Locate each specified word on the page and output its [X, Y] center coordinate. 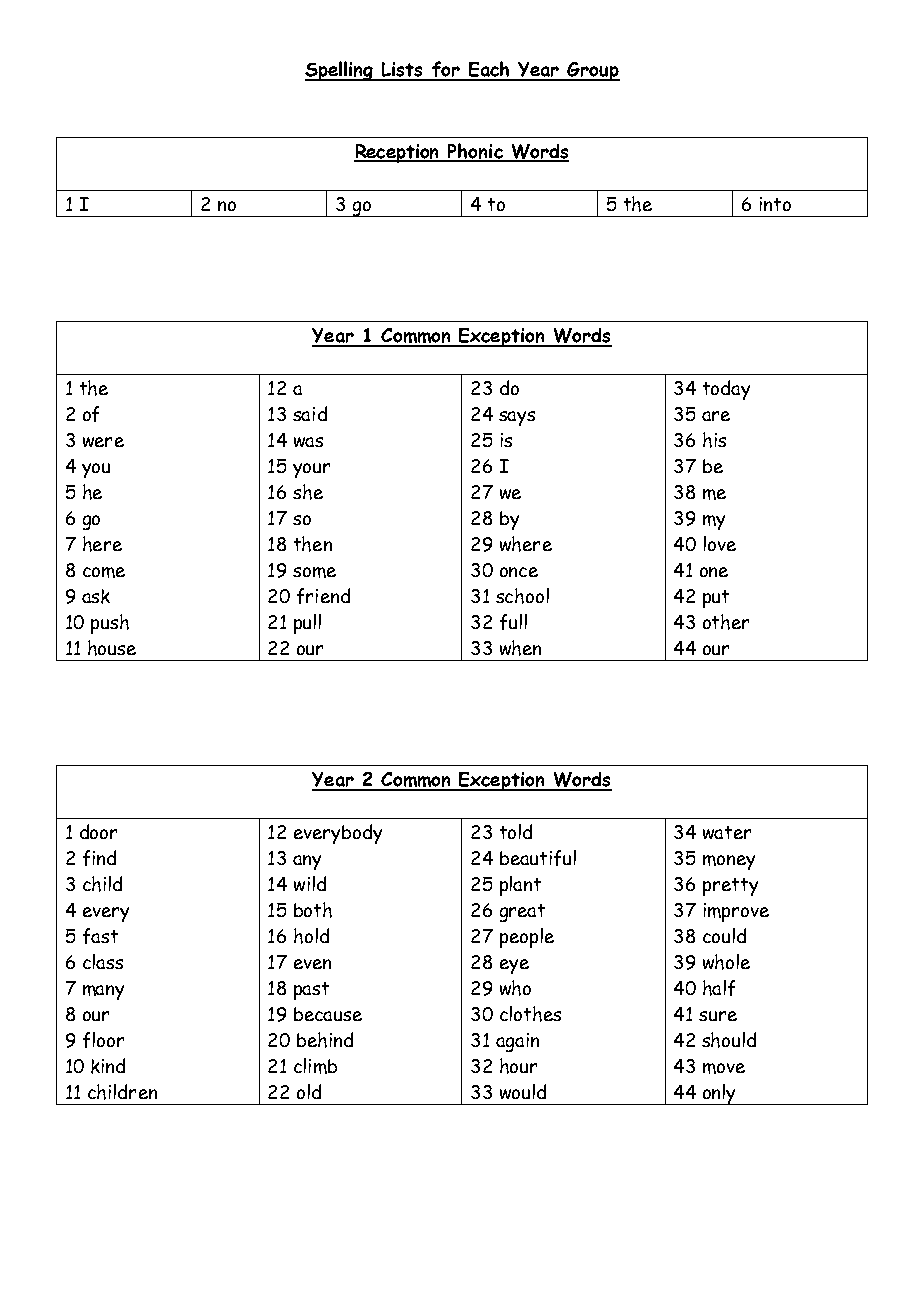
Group [593, 71]
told [516, 831]
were [103, 442]
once [519, 572]
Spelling [340, 71]
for [445, 70]
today [726, 390]
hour [518, 1066]
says [517, 418]
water [727, 832]
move [724, 1068]
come [104, 572]
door [98, 831]
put [716, 599]
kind [108, 1066]
